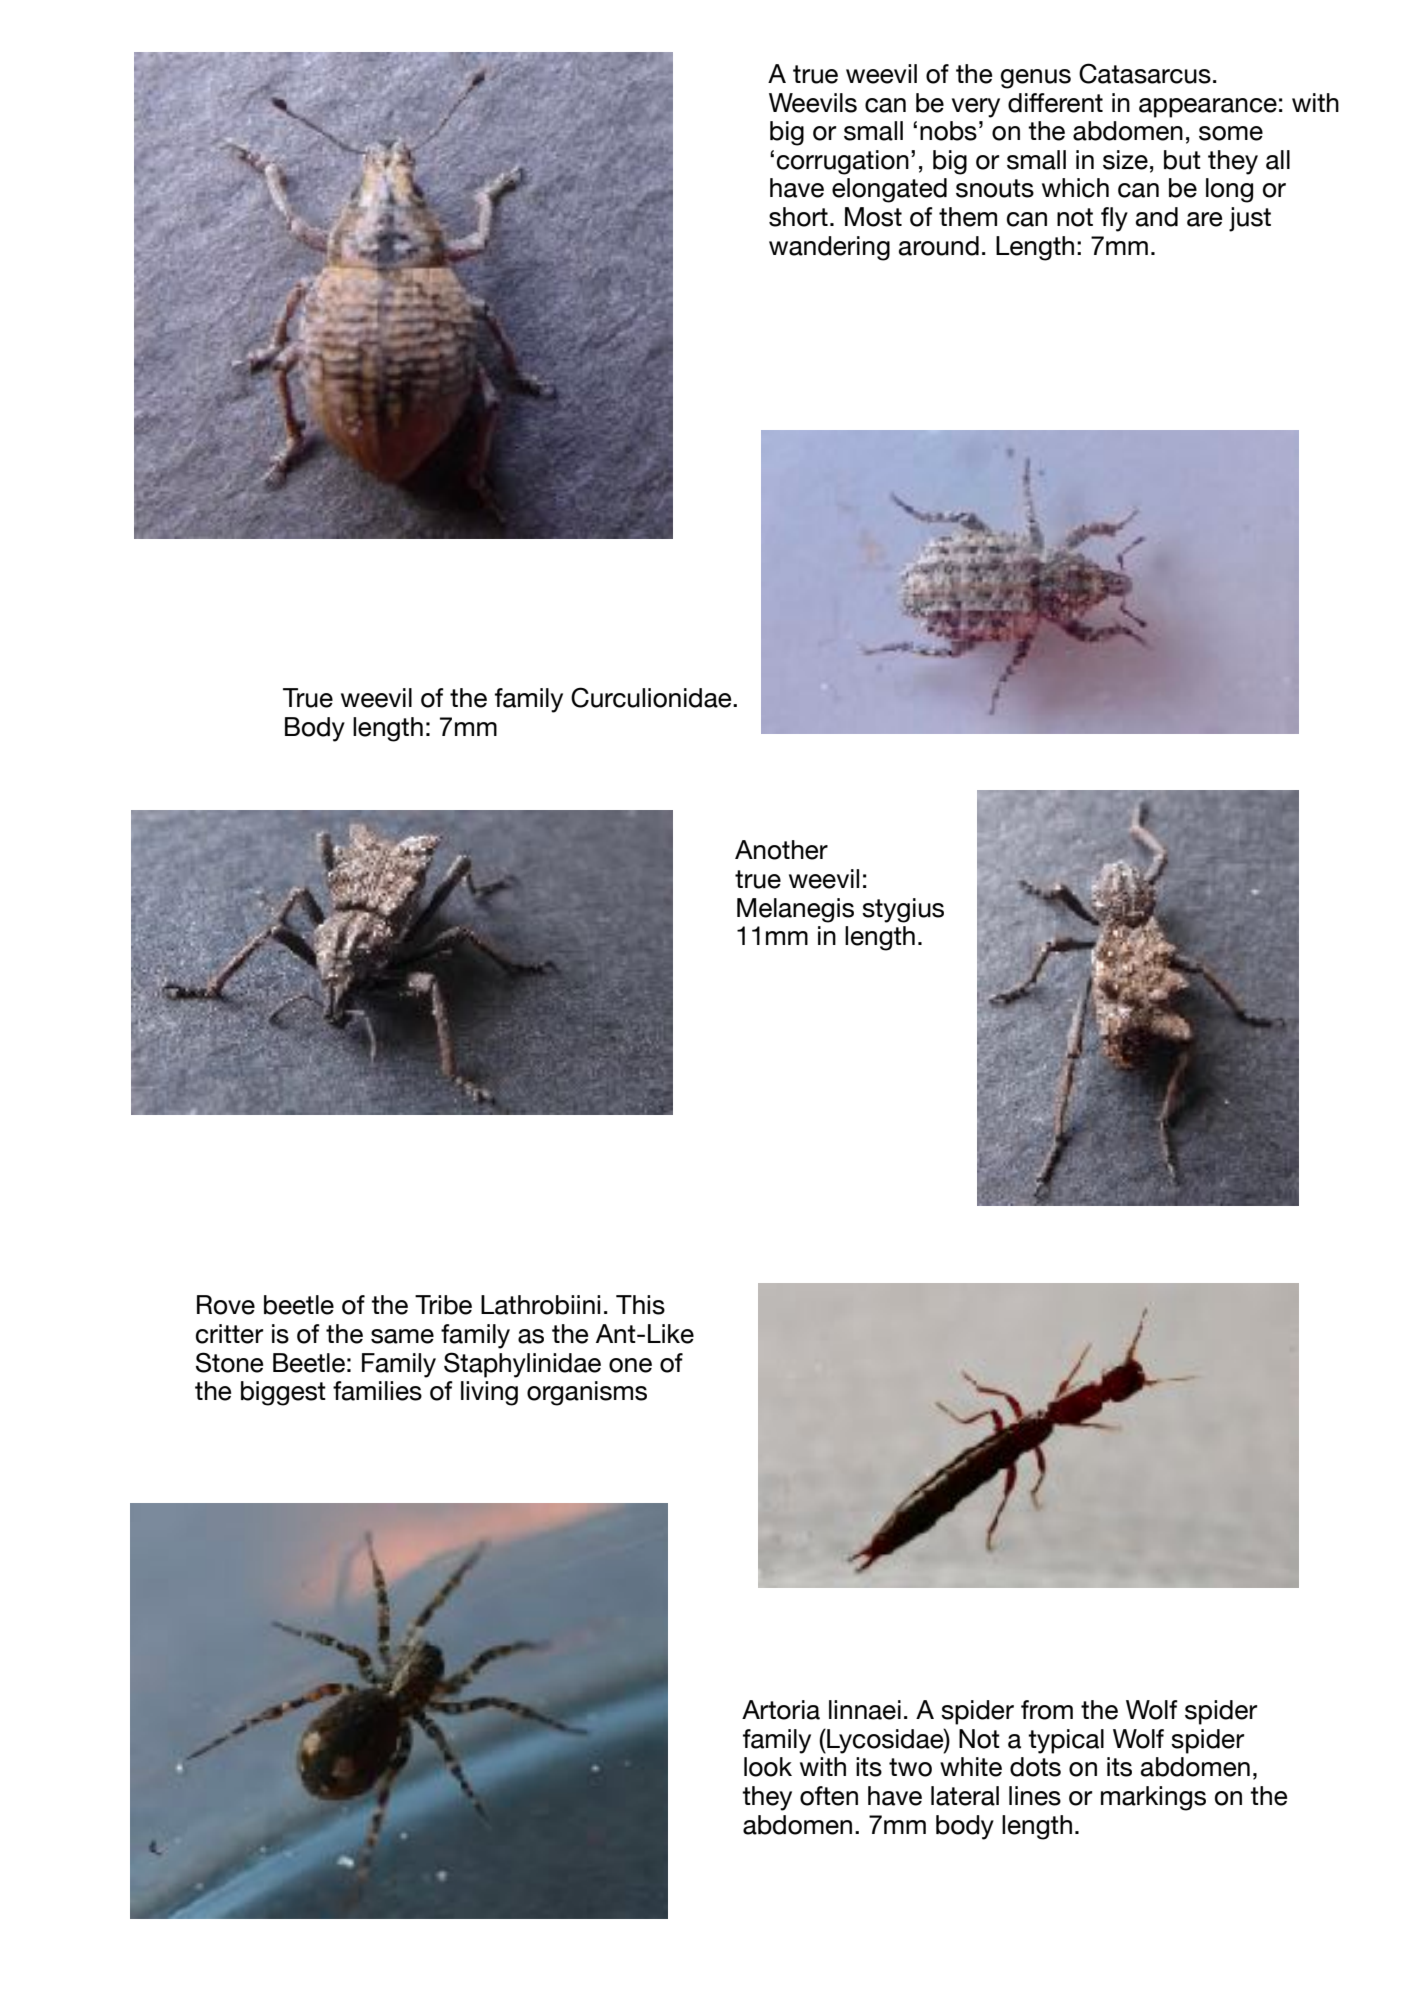  I want to click on This, so click(640, 1305).
